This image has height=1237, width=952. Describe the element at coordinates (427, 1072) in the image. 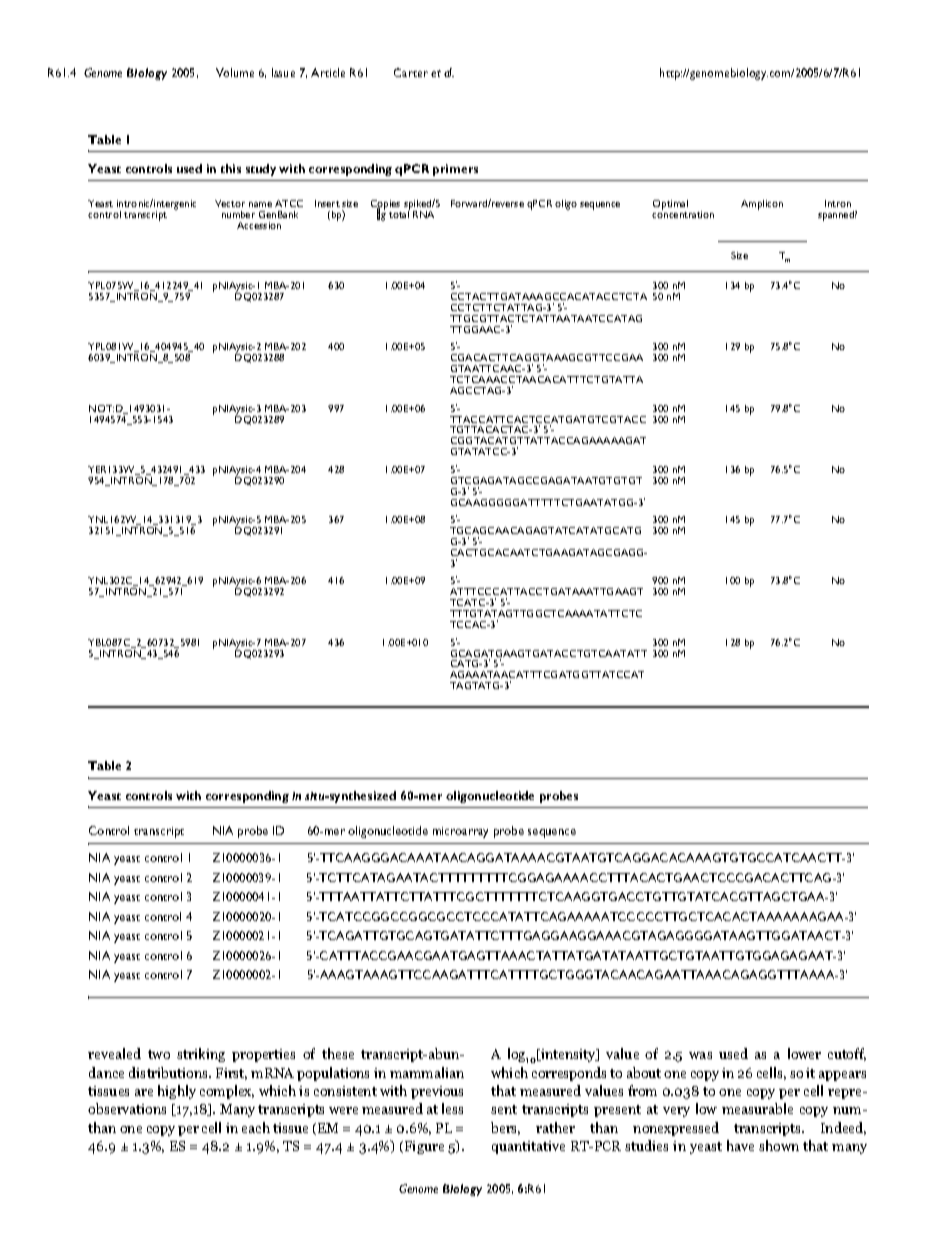

I see `mammalian` at that location.
